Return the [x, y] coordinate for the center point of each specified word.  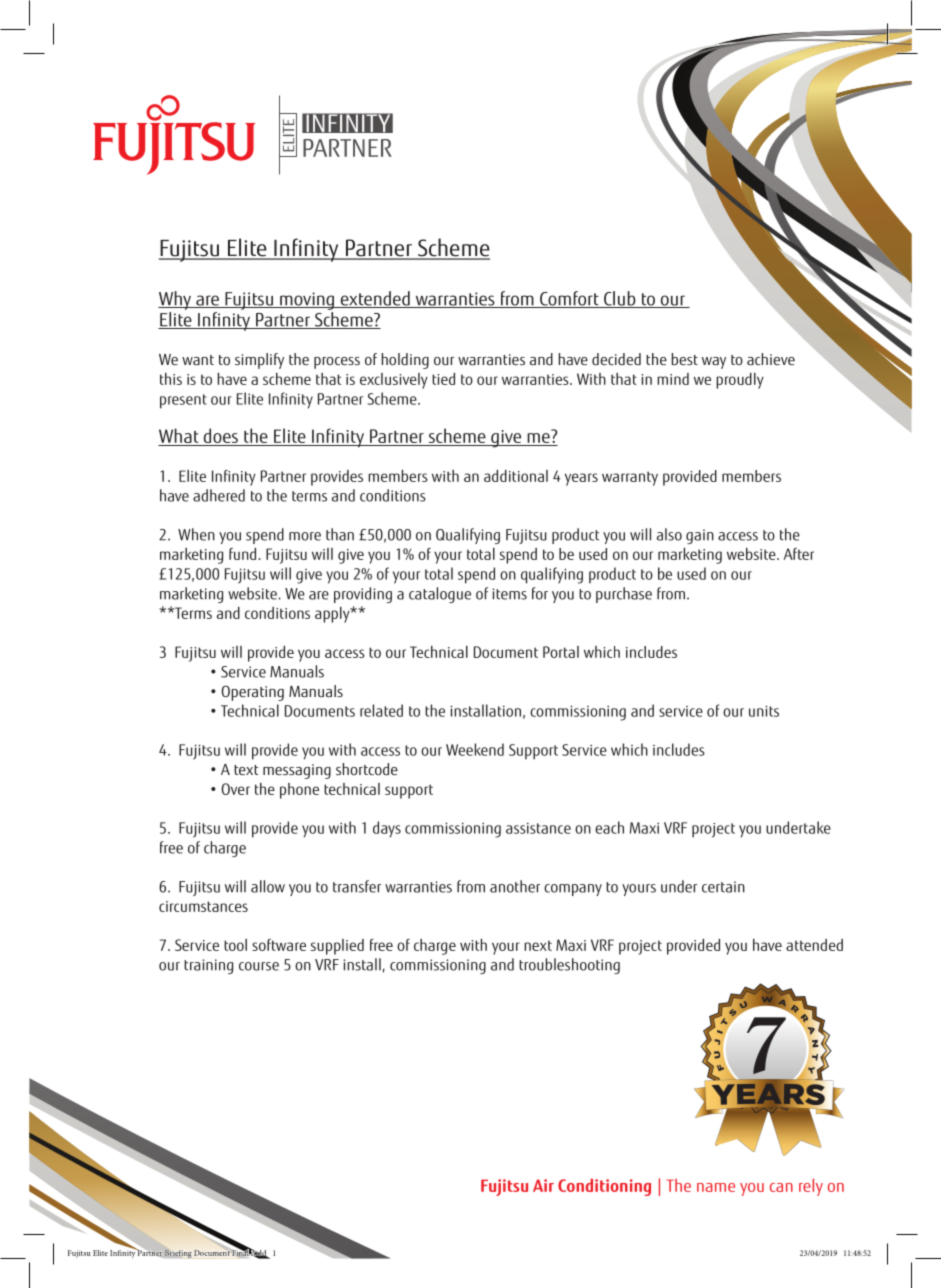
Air [543, 1185]
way [714, 363]
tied [443, 379]
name [716, 1187]
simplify [259, 361]
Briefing [178, 1252]
